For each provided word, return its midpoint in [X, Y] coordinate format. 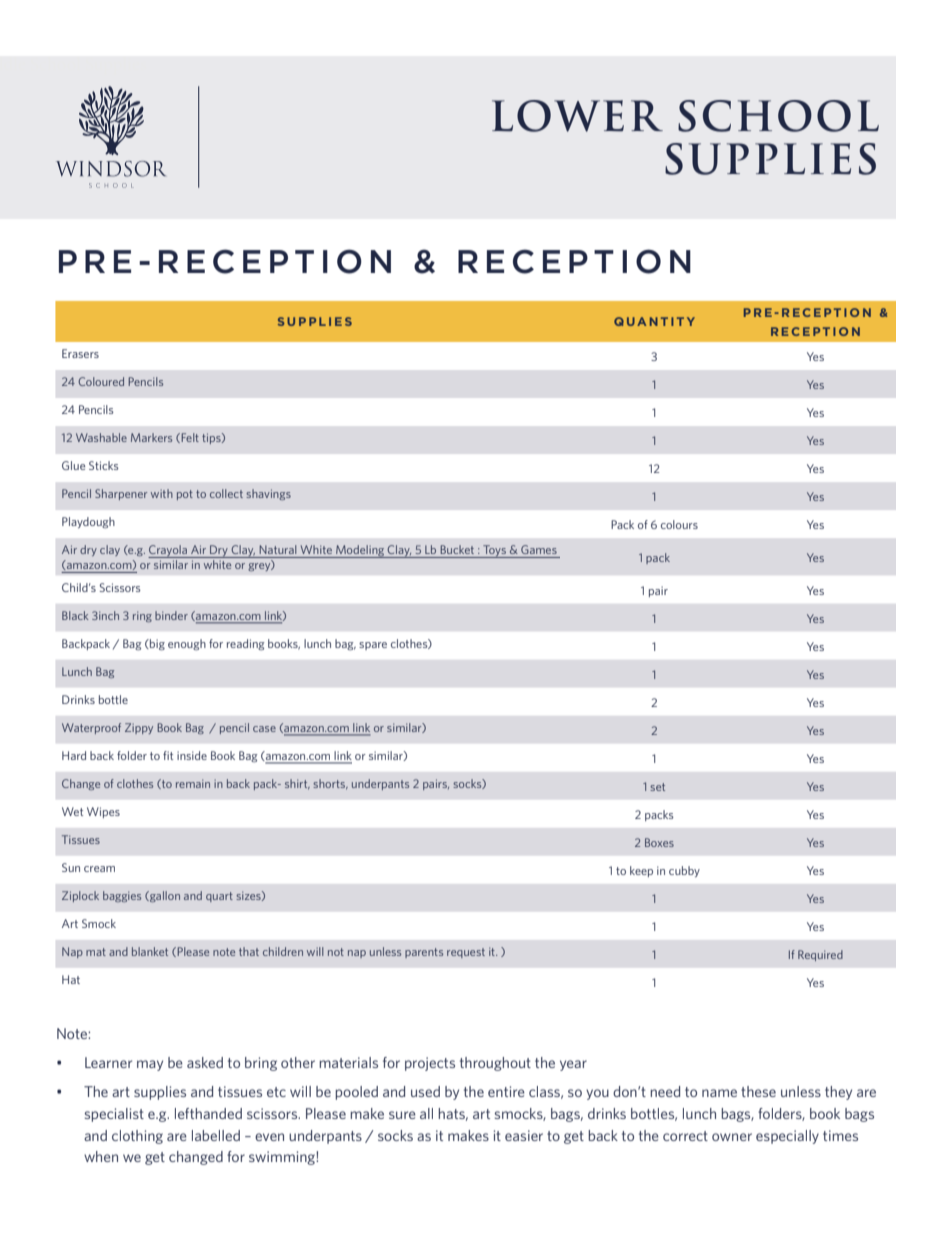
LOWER [577, 116]
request [466, 953]
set [657, 787]
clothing [137, 1137]
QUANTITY [654, 321]
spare [373, 646]
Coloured [101, 381]
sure [402, 1115]
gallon [164, 896]
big [156, 645]
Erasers [80, 353]
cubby [684, 871]
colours [679, 524]
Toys [494, 551]
